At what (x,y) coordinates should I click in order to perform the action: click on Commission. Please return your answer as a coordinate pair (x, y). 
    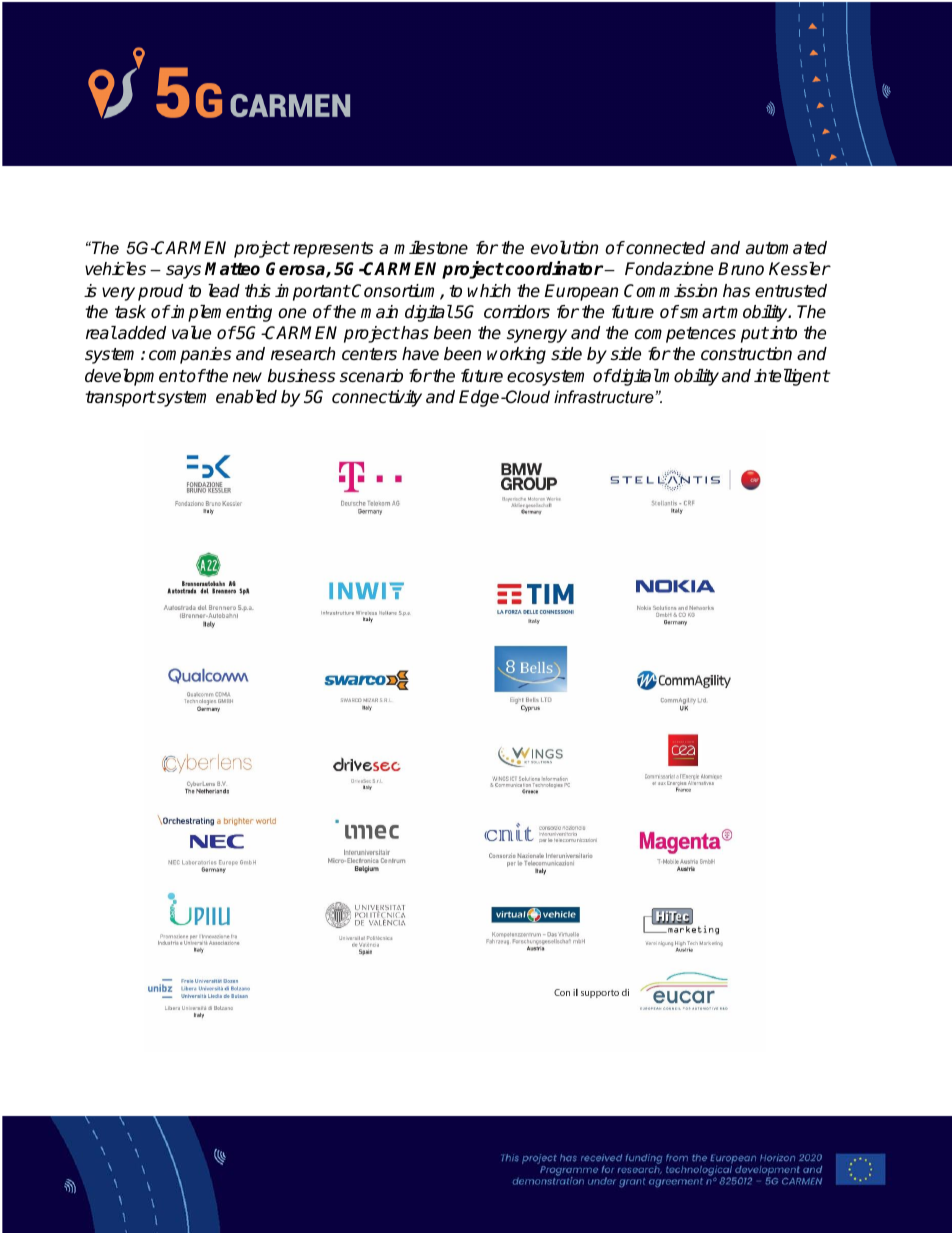
    Looking at the image, I should click on (670, 291).
